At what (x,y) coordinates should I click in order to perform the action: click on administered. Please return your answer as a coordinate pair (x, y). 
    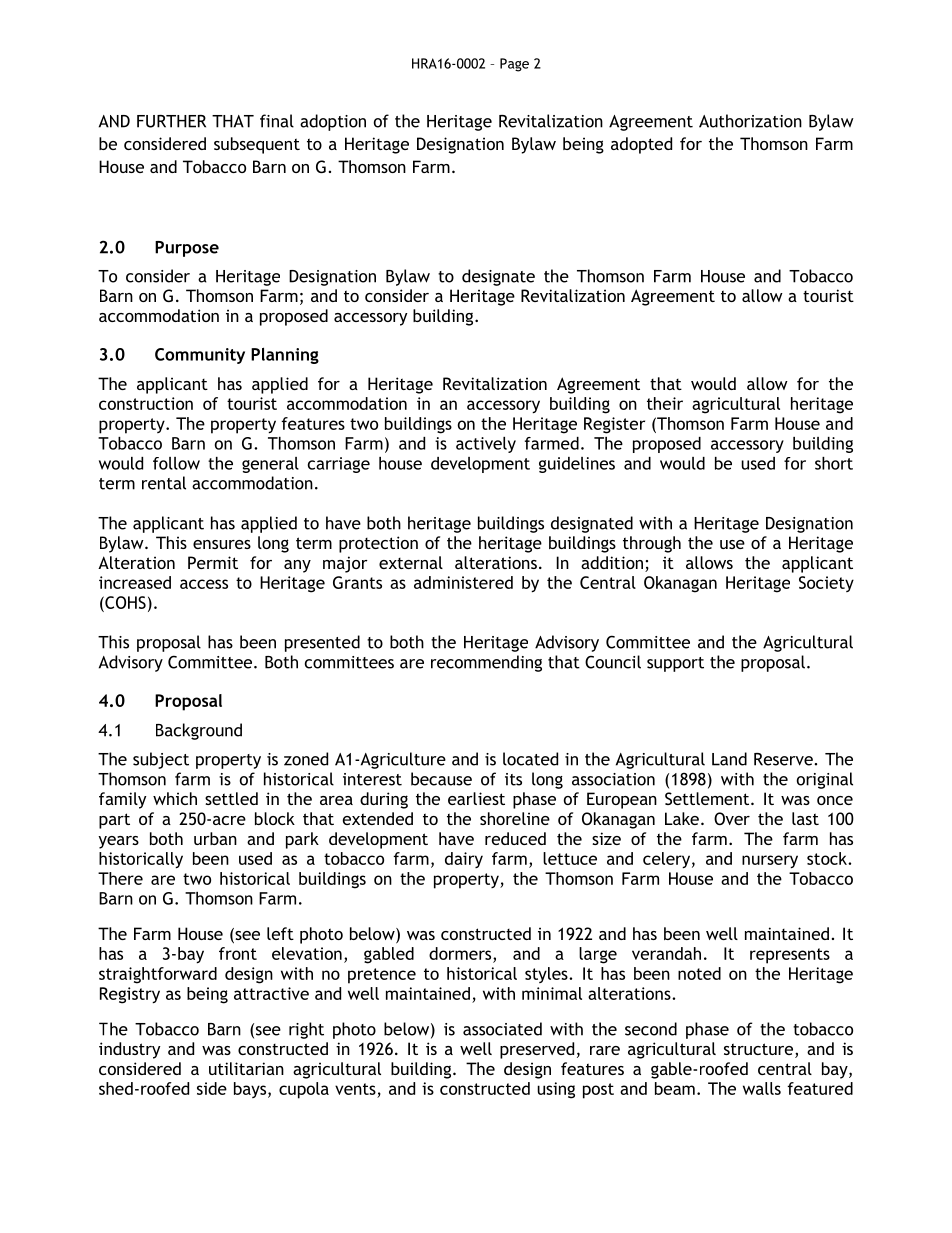
    Looking at the image, I should click on (463, 582).
